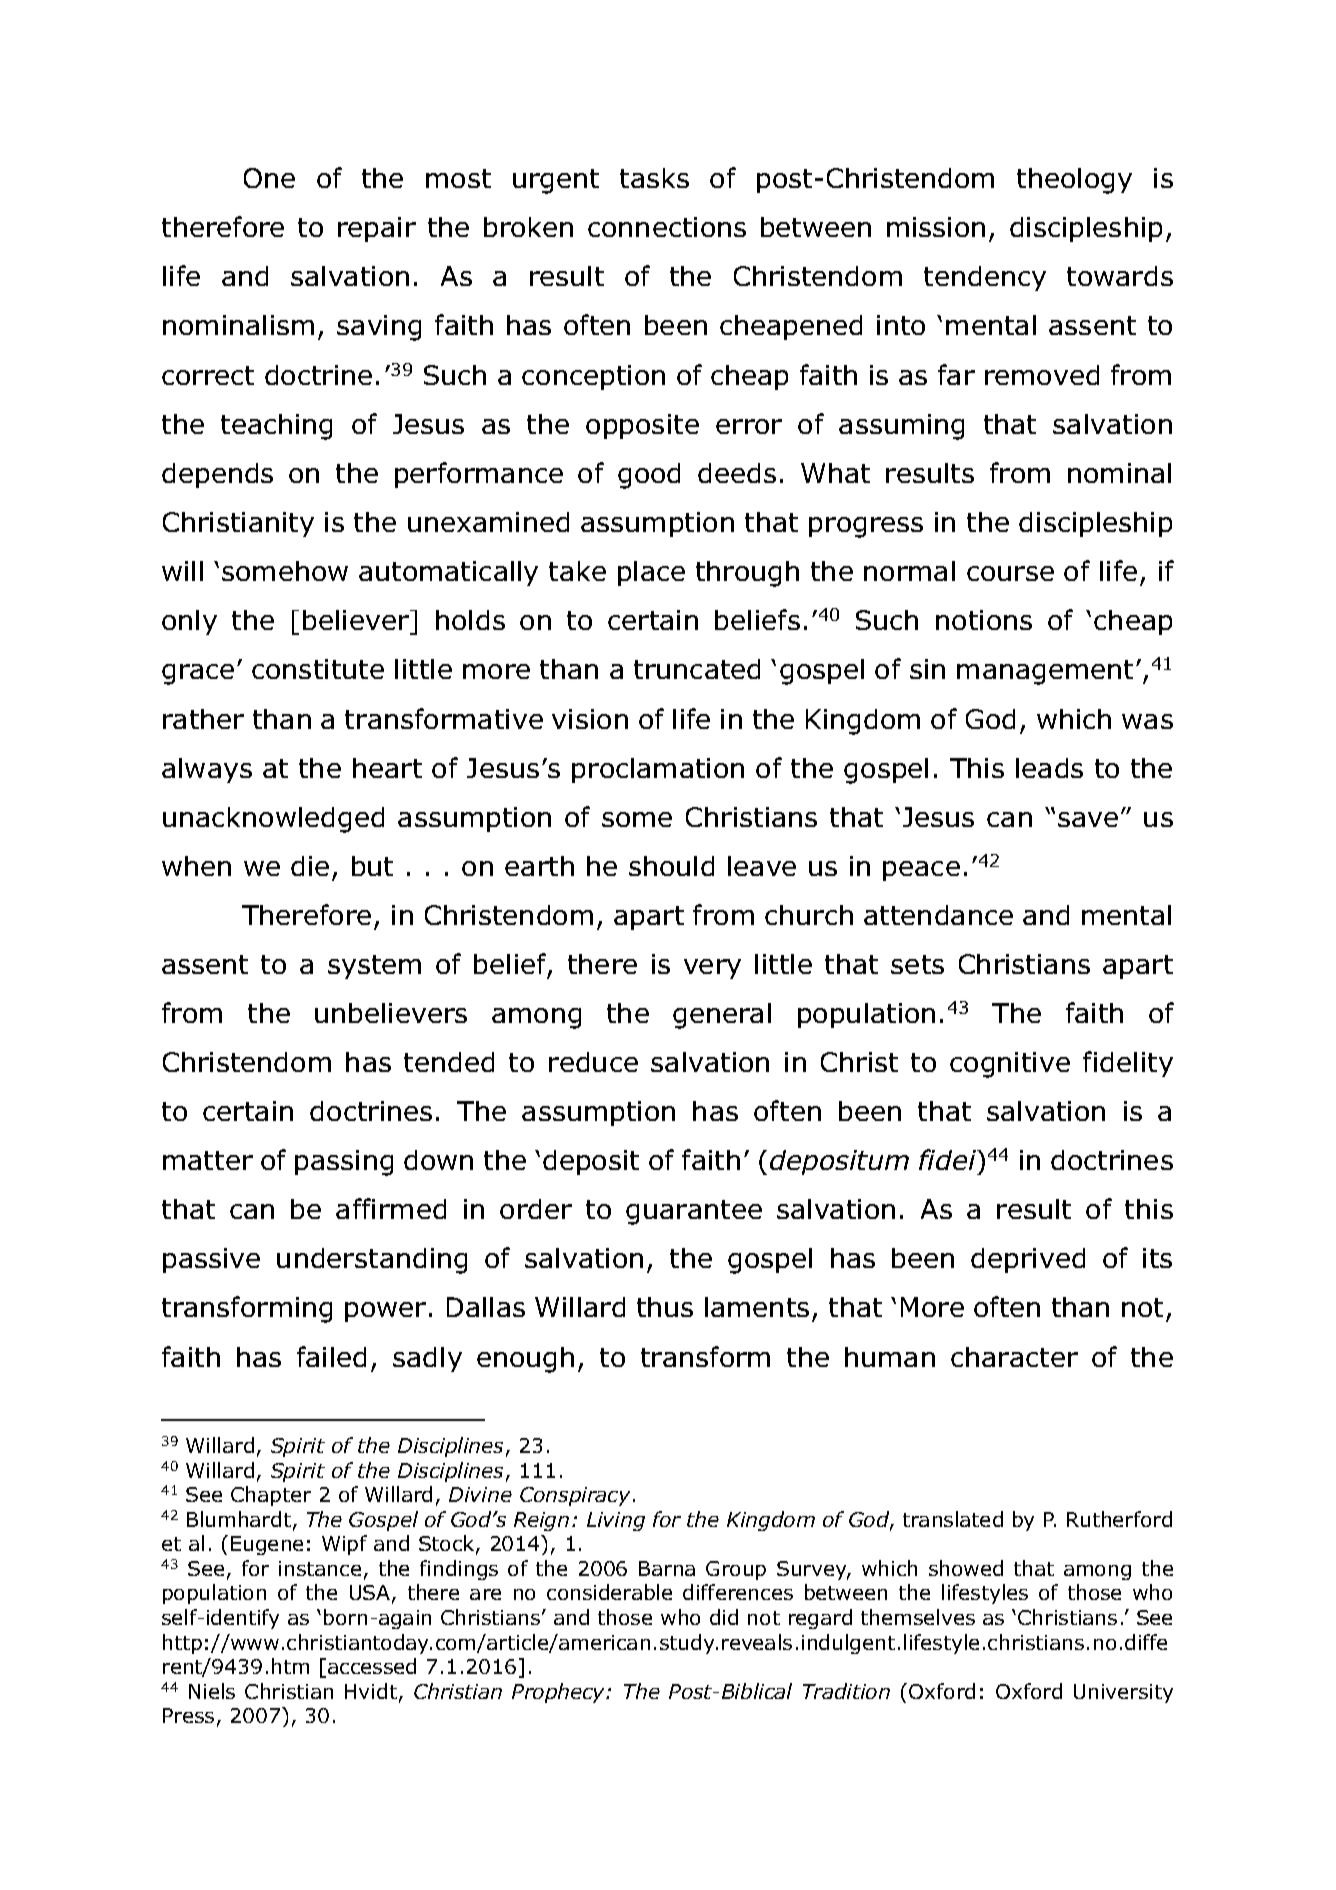 This document has width=1336, height=1890. I want to click on passing, so click(344, 1163).
